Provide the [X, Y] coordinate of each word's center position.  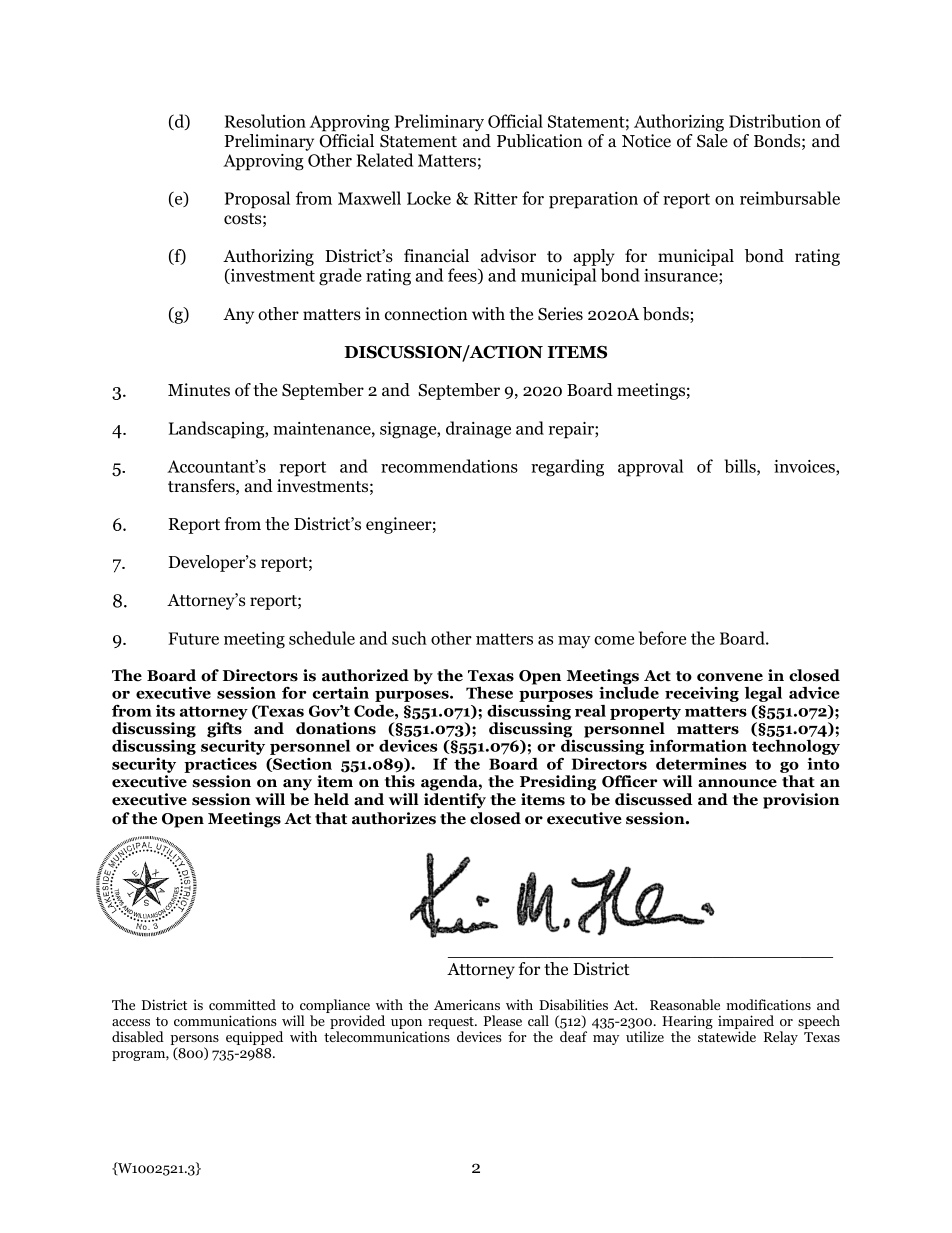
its [165, 711]
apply [594, 259]
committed [242, 1004]
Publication [540, 141]
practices [220, 767]
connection [426, 314]
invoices [805, 467]
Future [193, 638]
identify [455, 801]
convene [730, 677]
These [489, 693]
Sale [712, 141]
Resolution [265, 121]
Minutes [199, 390]
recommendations [449, 466]
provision [801, 801]
